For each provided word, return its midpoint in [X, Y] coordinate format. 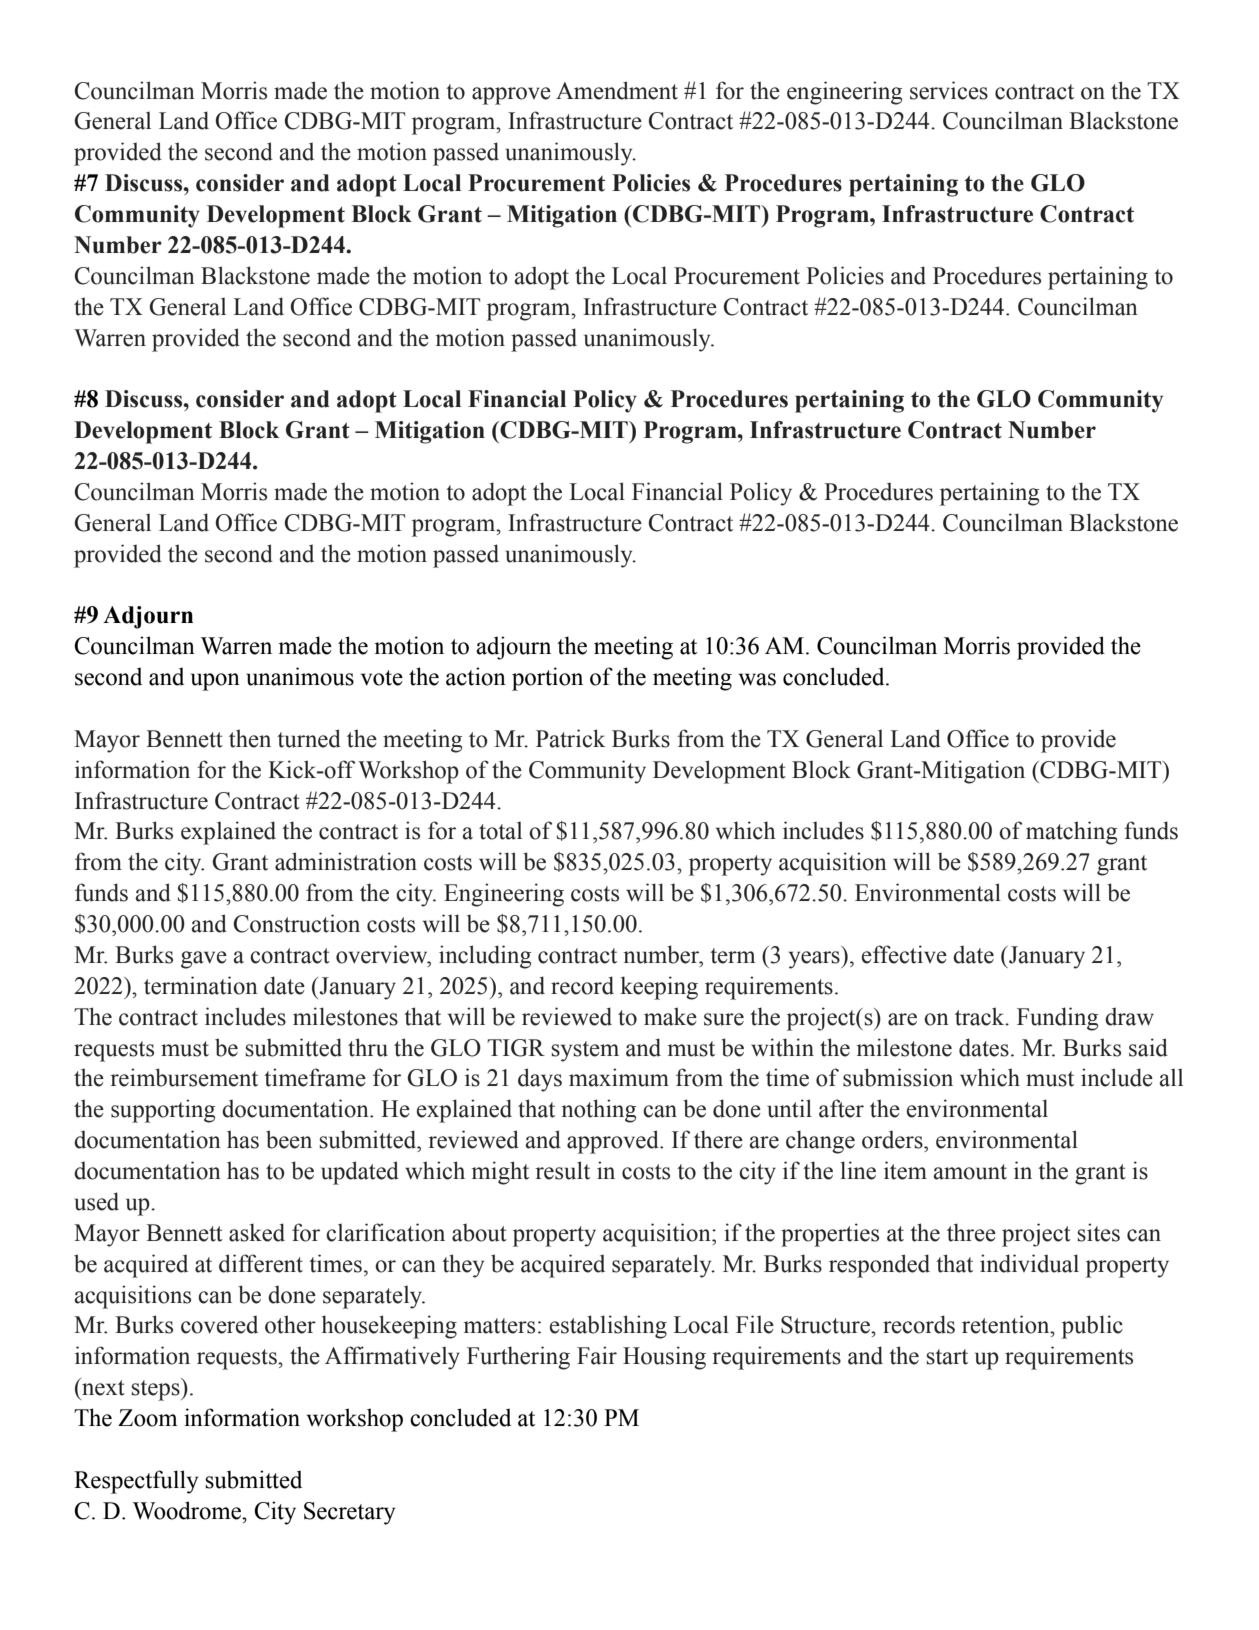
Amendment [617, 90]
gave [204, 960]
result [562, 1170]
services [949, 90]
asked [257, 1232]
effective [904, 954]
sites [1098, 1232]
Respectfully [136, 1482]
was [757, 679]
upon [215, 682]
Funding [1057, 1019]
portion [547, 679]
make [670, 1016]
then [250, 738]
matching [1071, 833]
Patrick [571, 738]
